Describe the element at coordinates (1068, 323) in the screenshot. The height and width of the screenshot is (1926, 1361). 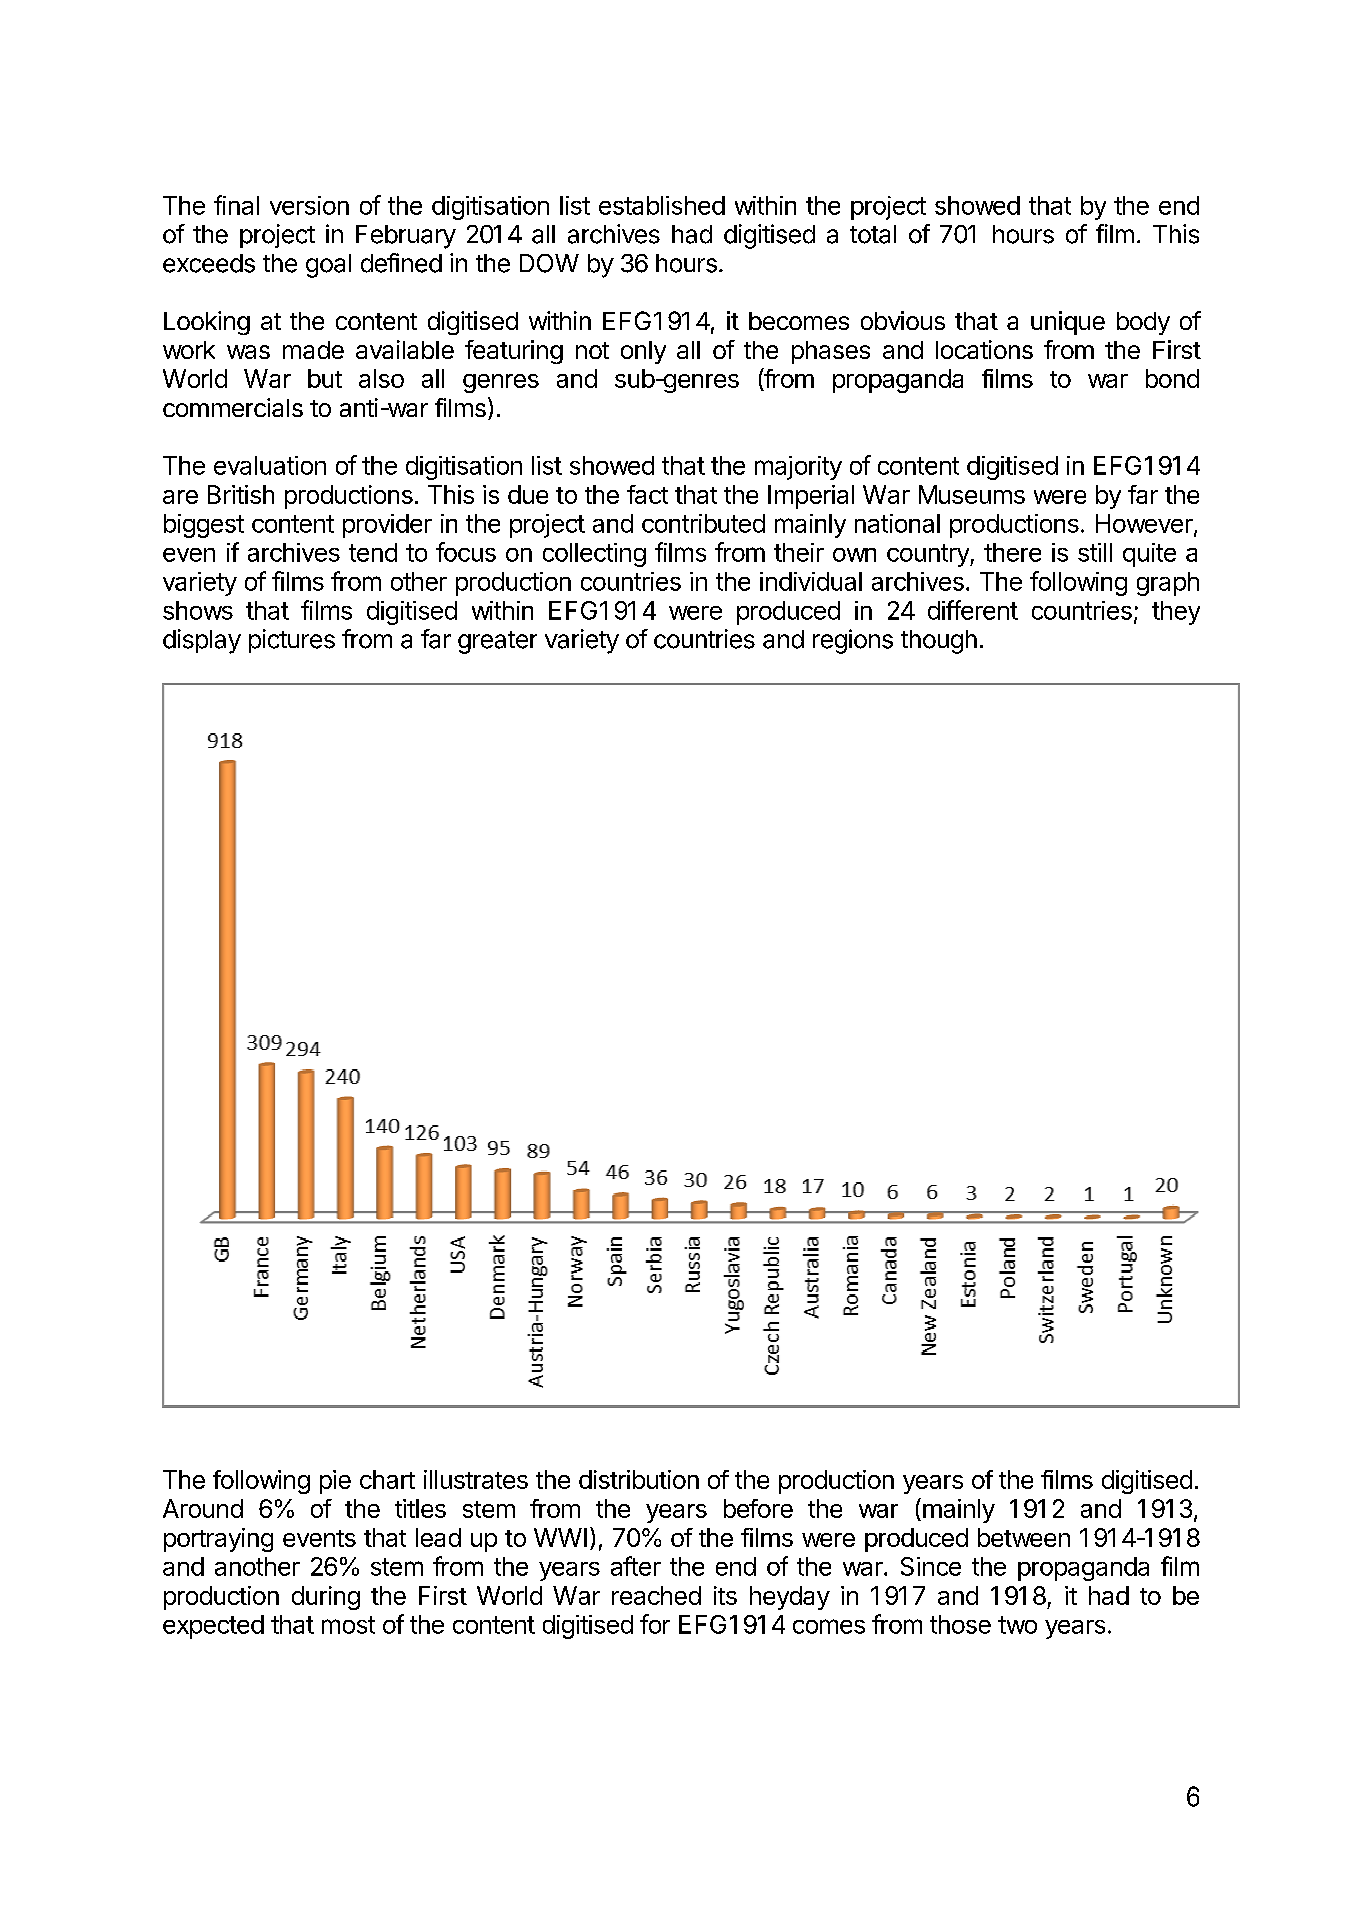
I see `unique` at that location.
